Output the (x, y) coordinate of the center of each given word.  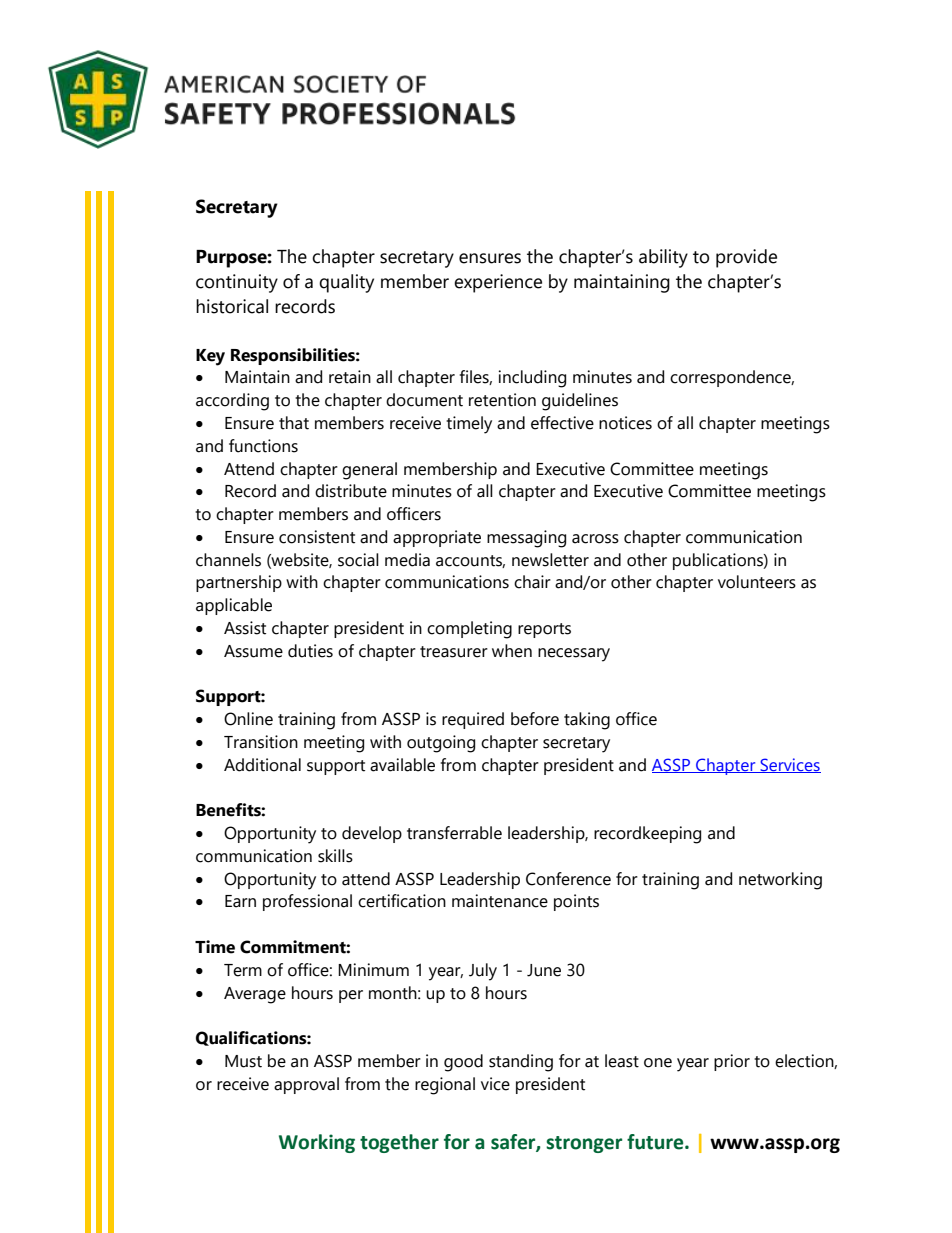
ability (663, 258)
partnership (239, 583)
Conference (568, 879)
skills (335, 856)
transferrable (454, 833)
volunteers (757, 582)
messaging (526, 539)
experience (498, 283)
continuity (237, 283)
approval (306, 1085)
